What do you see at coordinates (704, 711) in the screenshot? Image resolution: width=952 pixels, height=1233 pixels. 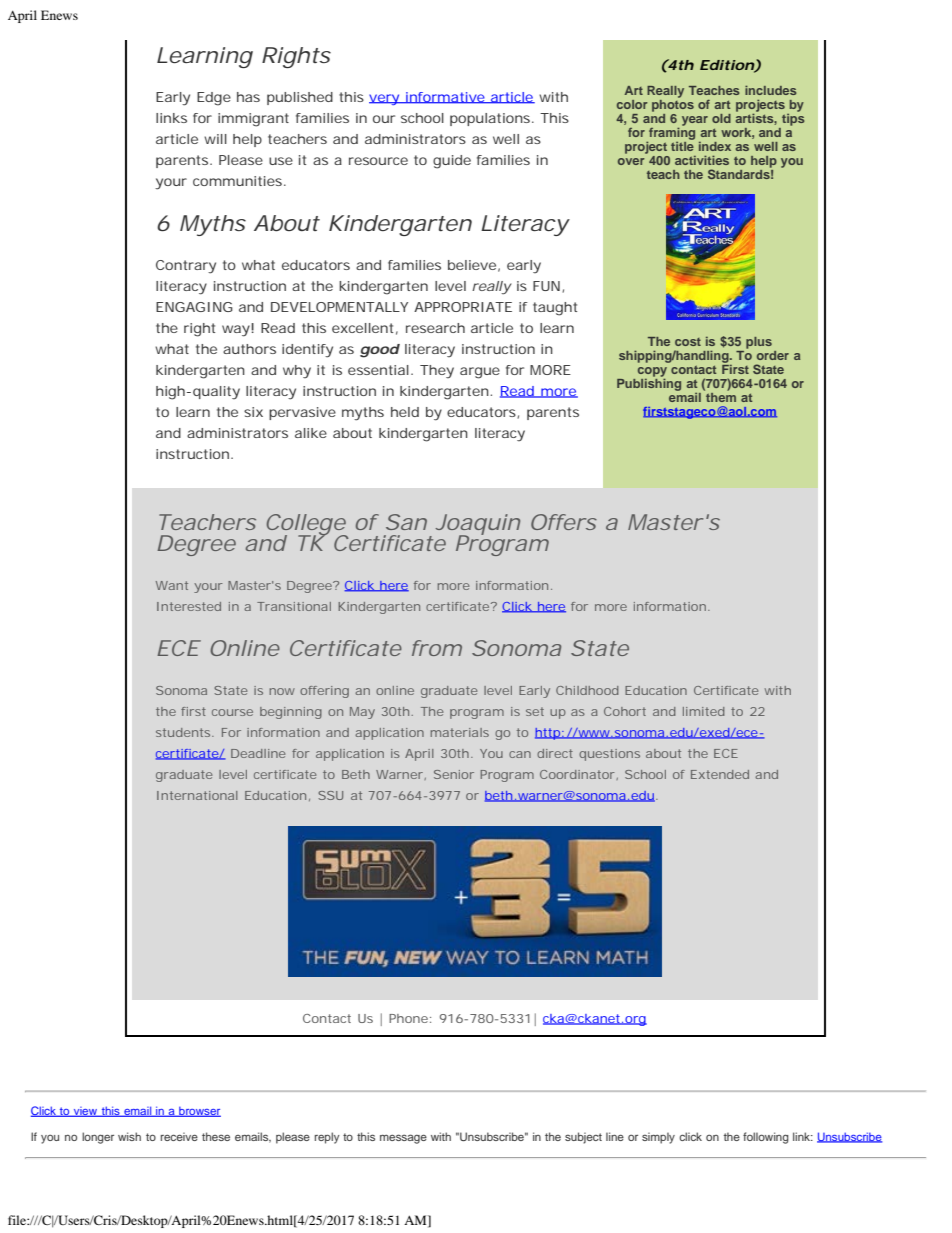 I see `limited` at bounding box center [704, 711].
